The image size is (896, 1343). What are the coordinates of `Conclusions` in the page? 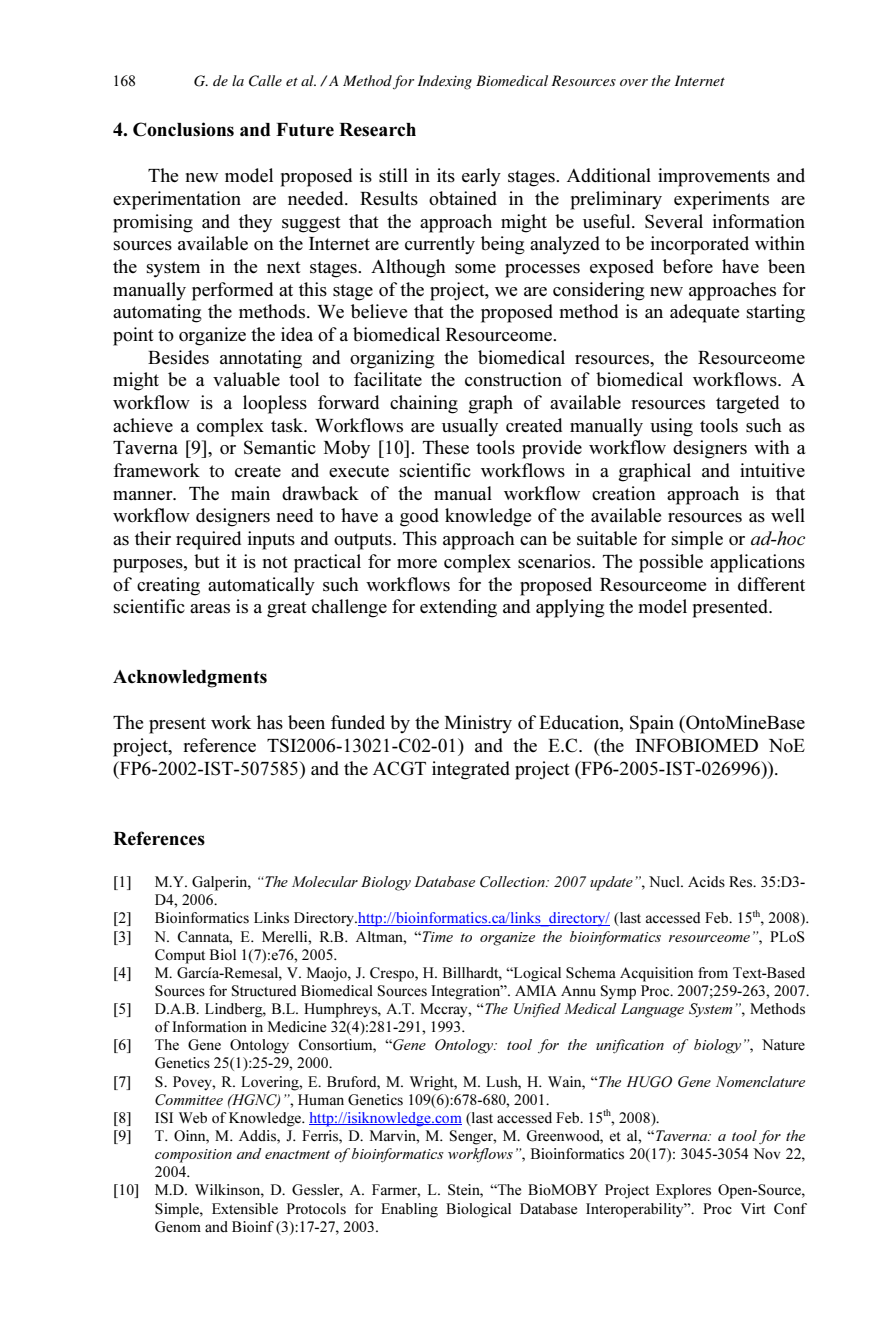 It's located at (183, 129).
